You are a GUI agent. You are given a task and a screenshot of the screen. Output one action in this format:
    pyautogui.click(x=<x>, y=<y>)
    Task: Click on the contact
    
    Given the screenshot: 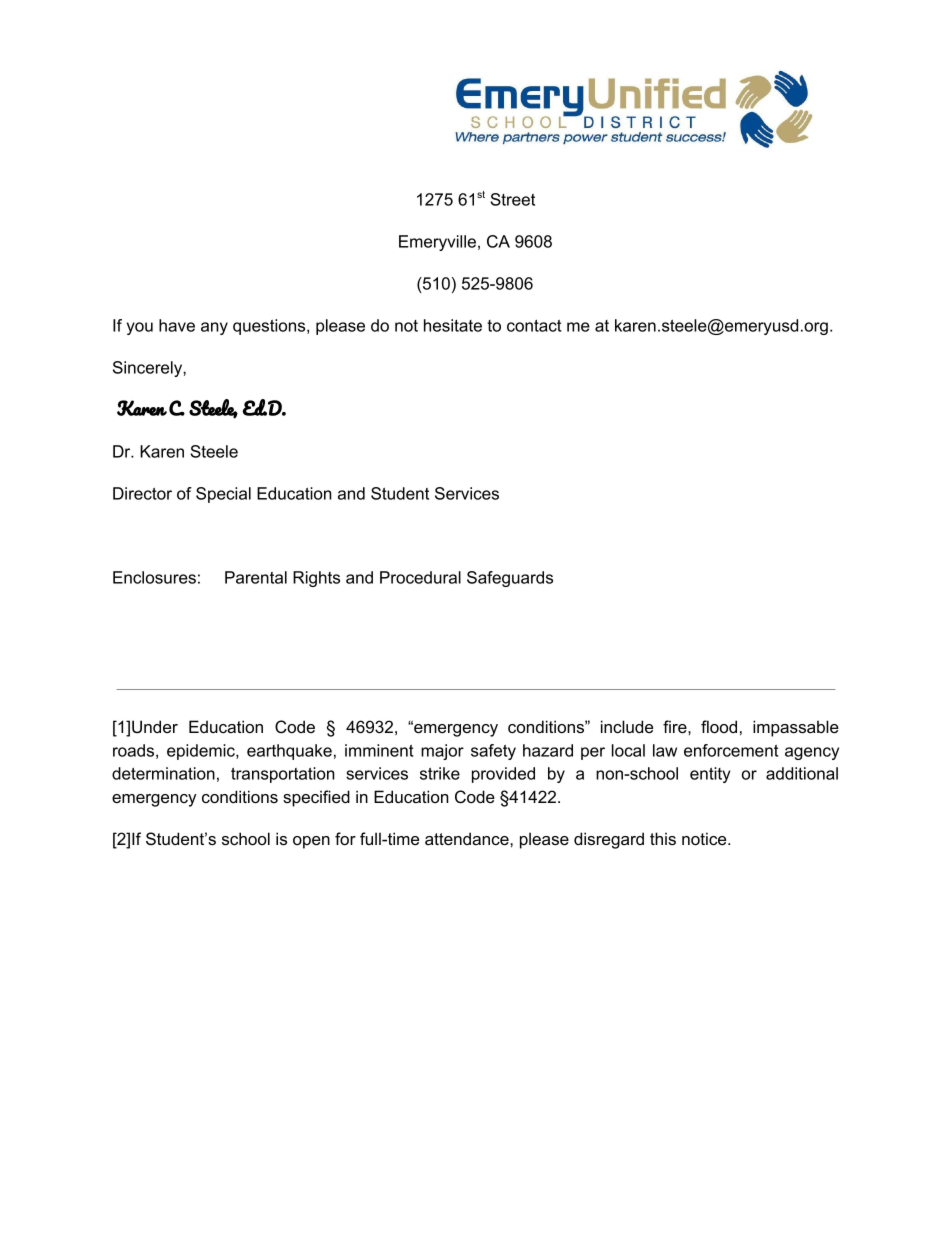 What is the action you would take?
    pyautogui.click(x=534, y=326)
